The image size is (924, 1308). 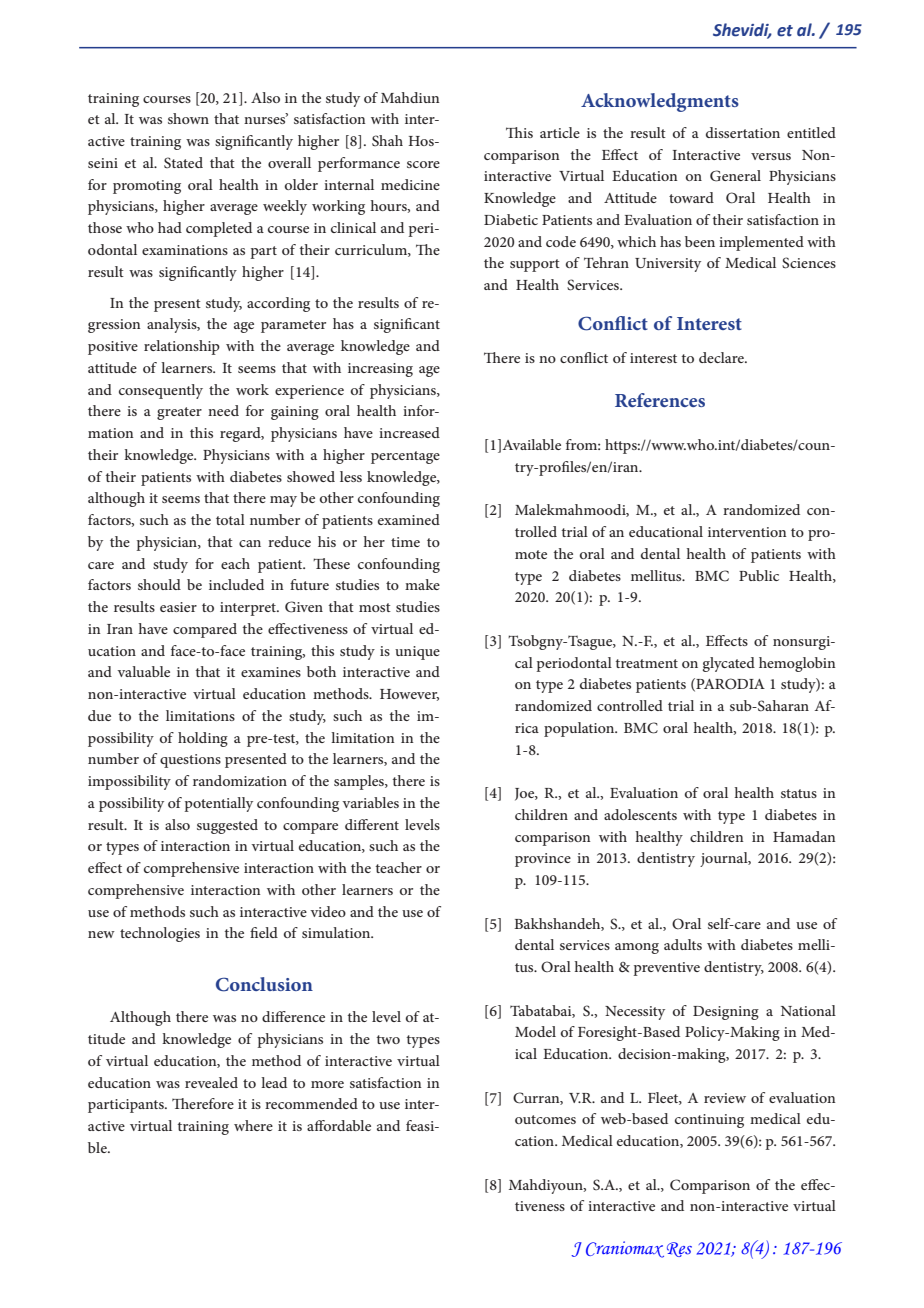 What do you see at coordinates (743, 132) in the image?
I see `dissertation` at bounding box center [743, 132].
